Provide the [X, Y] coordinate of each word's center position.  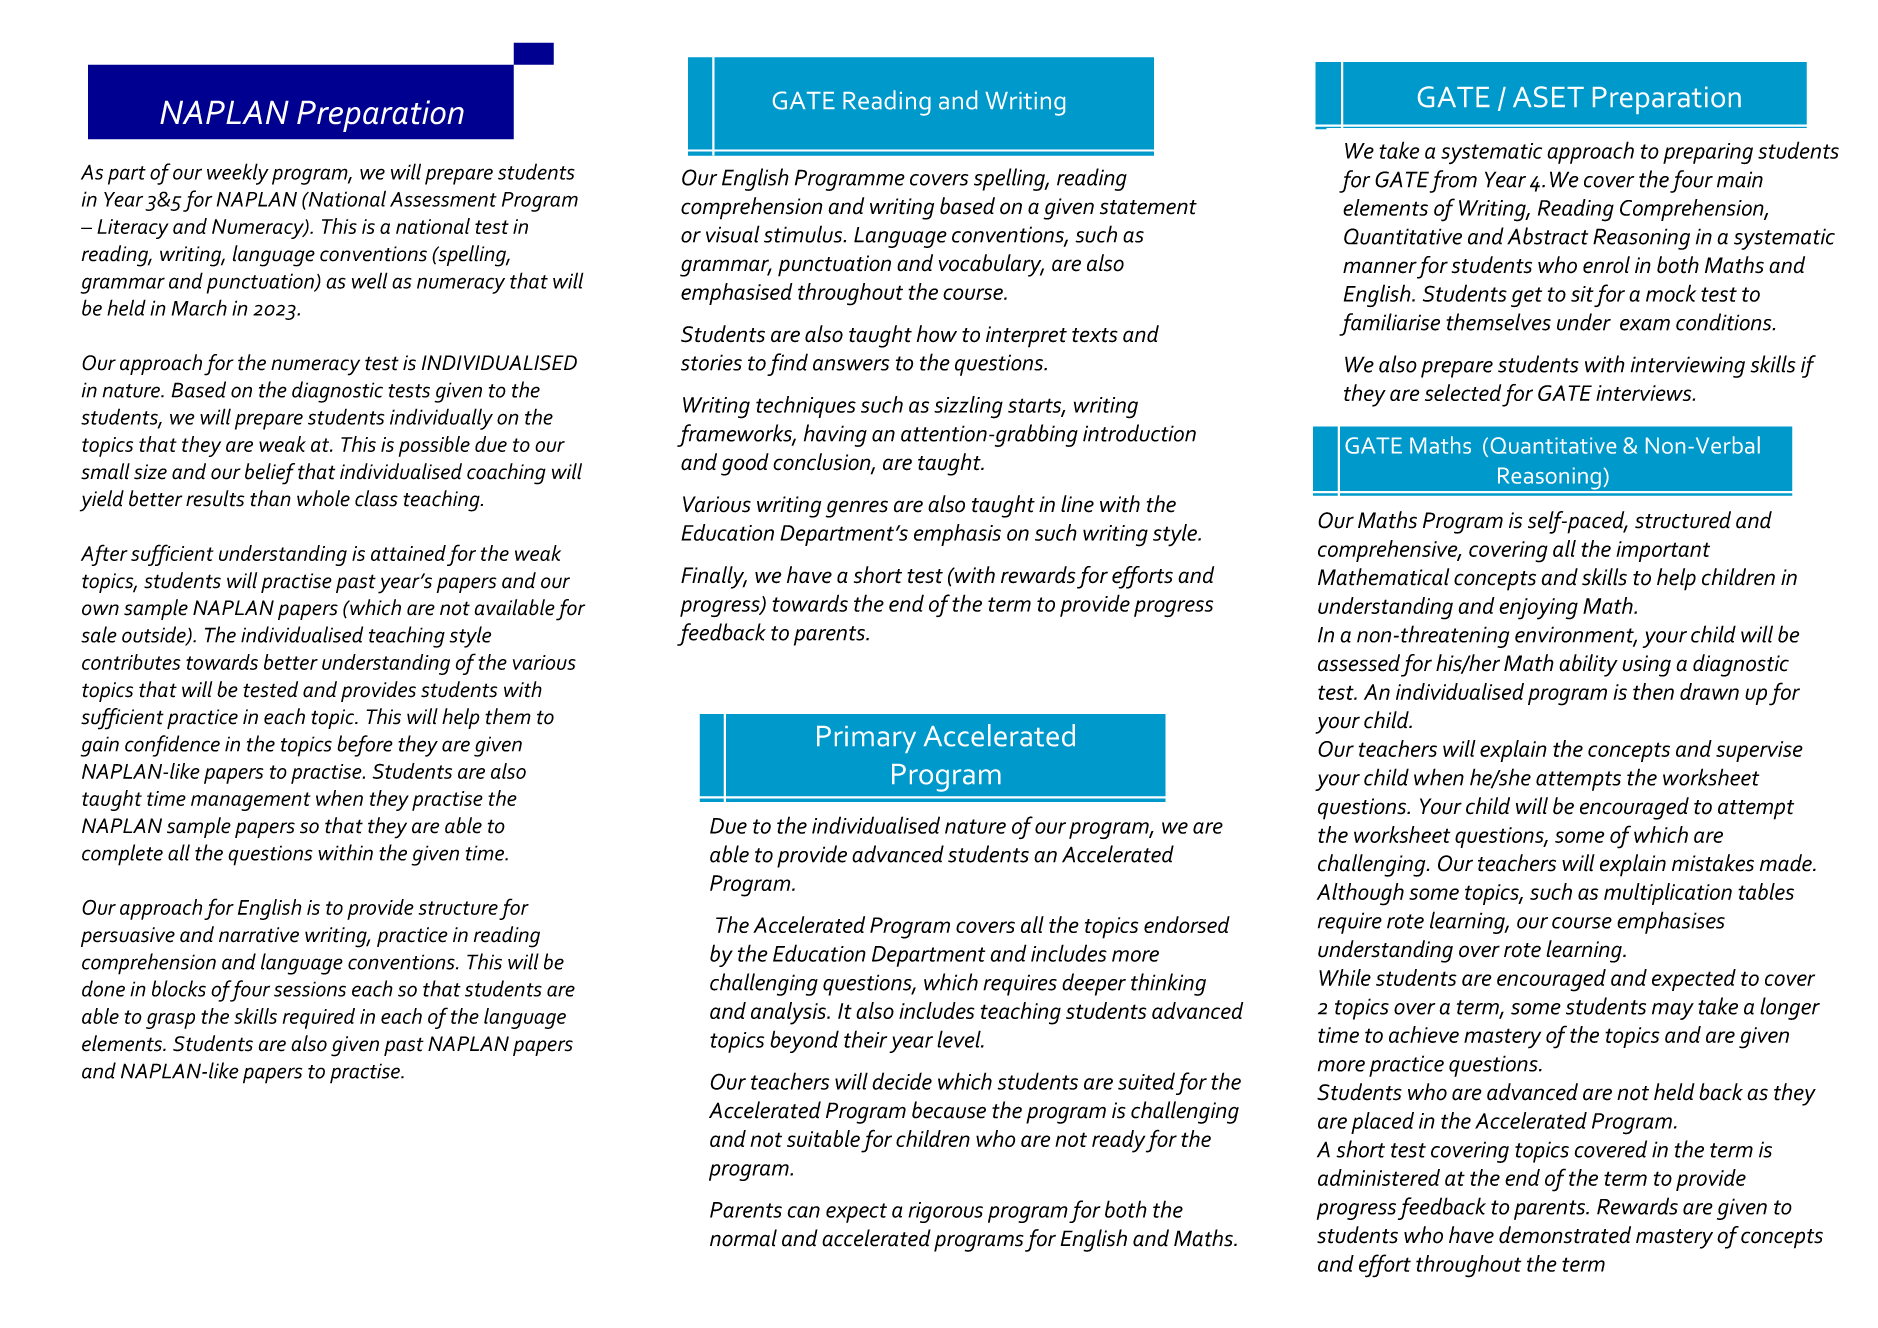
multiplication [1668, 894]
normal [743, 1238]
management [251, 801]
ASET [1548, 97]
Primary [866, 739]
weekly [238, 174]
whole [323, 498]
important [1663, 551]
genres [857, 509]
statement [1148, 207]
